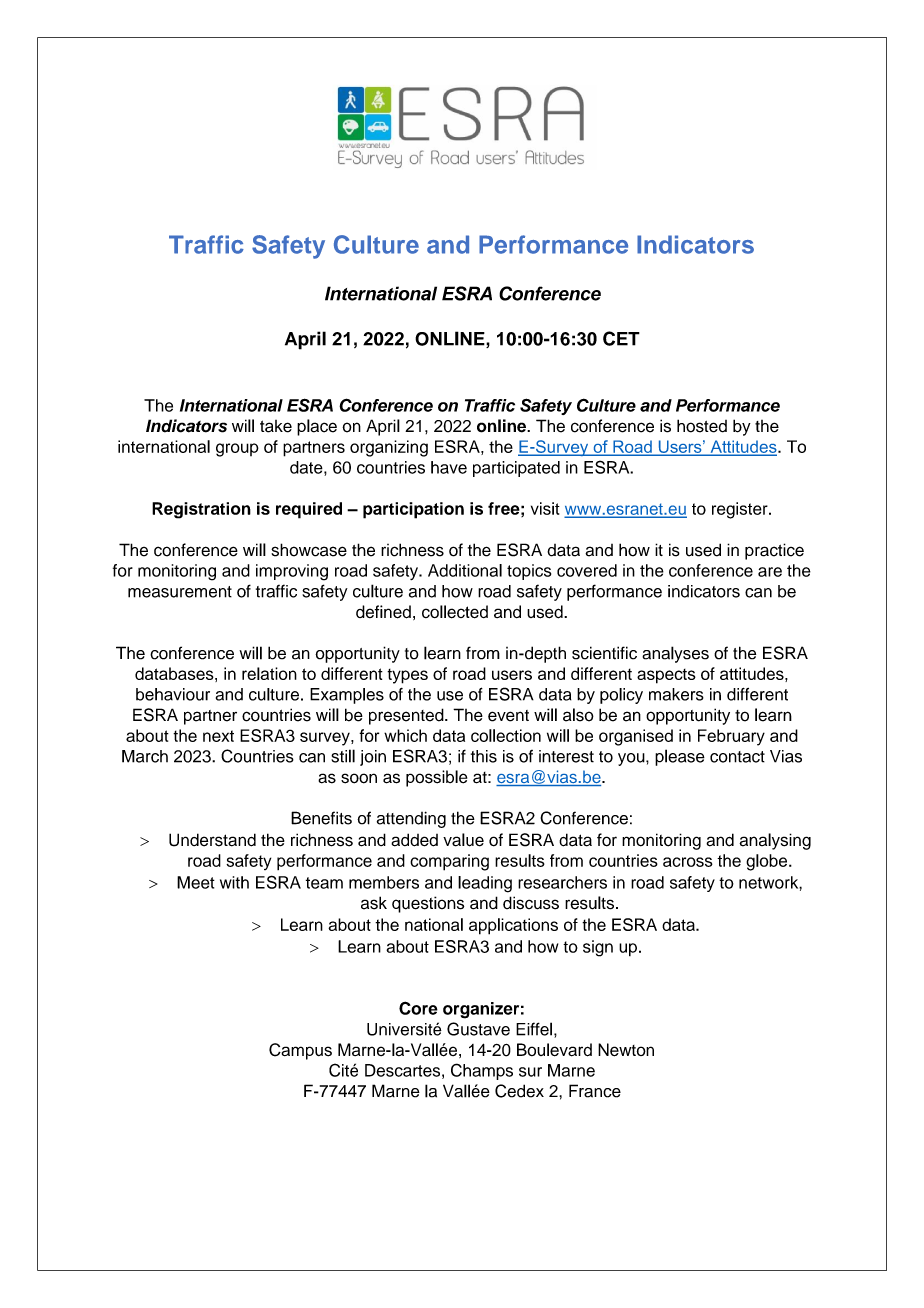 The width and height of the screenshot is (924, 1308). Describe the element at coordinates (508, 716) in the screenshot. I see `event` at that location.
